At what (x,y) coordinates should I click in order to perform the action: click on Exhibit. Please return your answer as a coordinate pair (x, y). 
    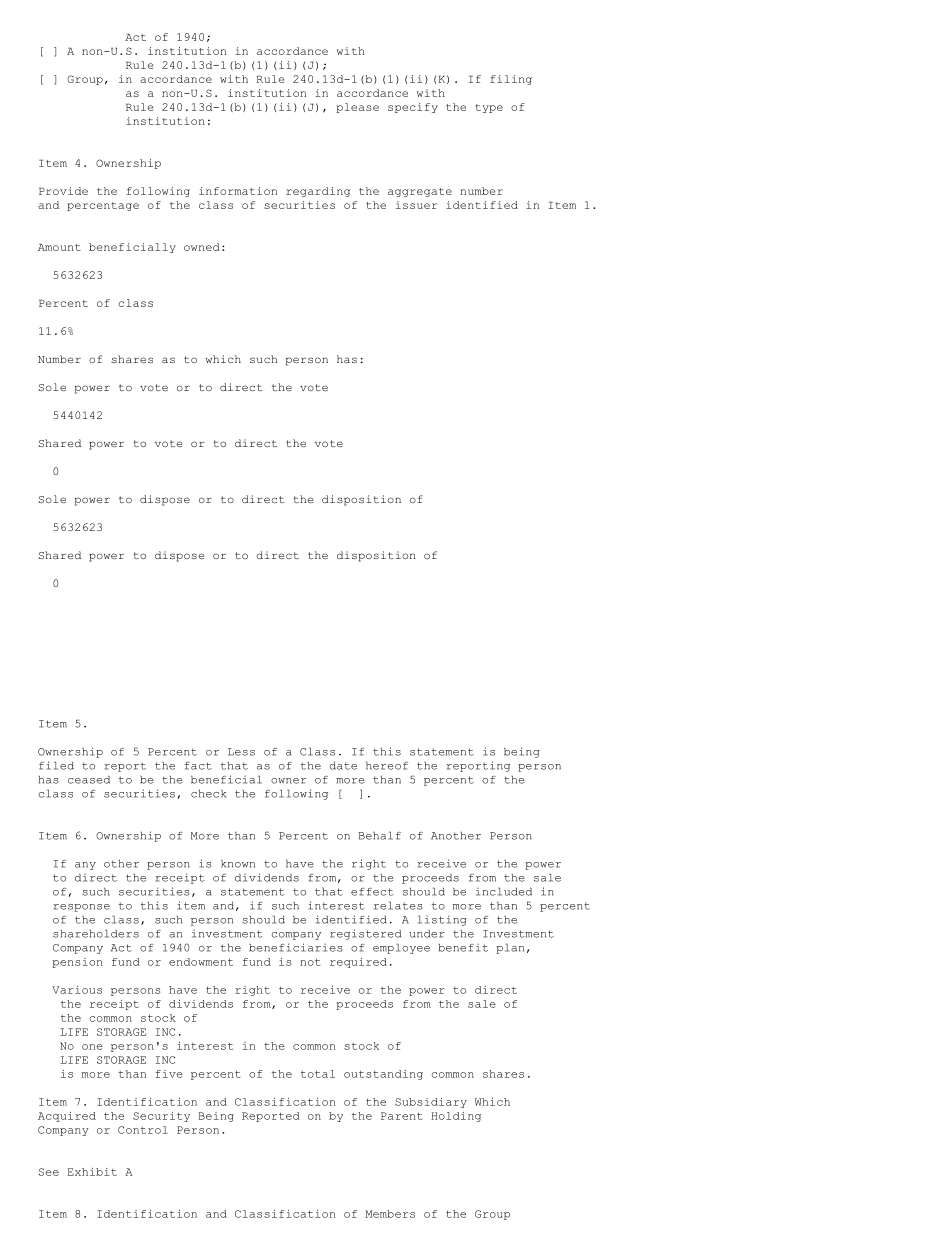
    Looking at the image, I should click on (92, 1172).
